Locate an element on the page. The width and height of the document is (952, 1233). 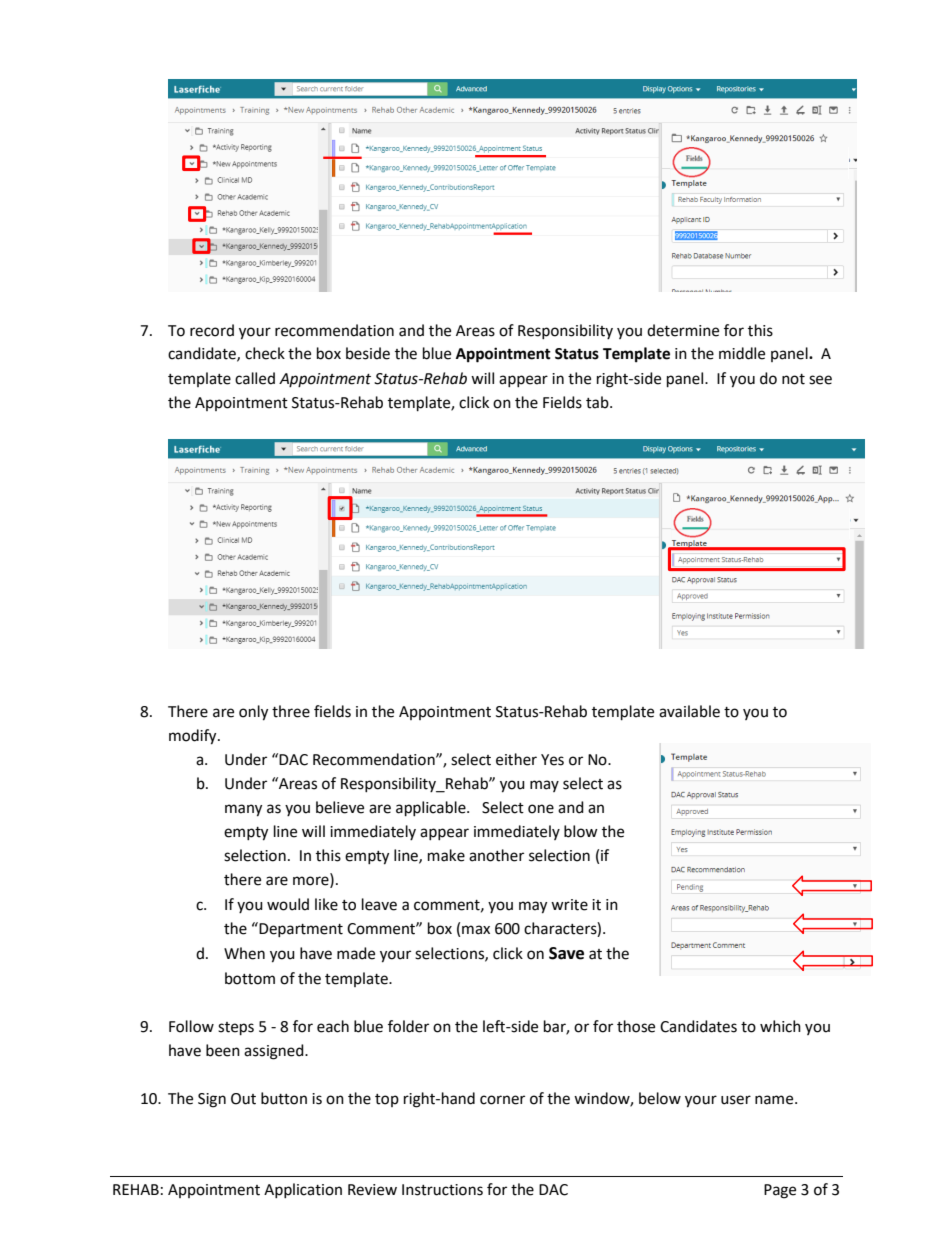
Save is located at coordinates (566, 953).
